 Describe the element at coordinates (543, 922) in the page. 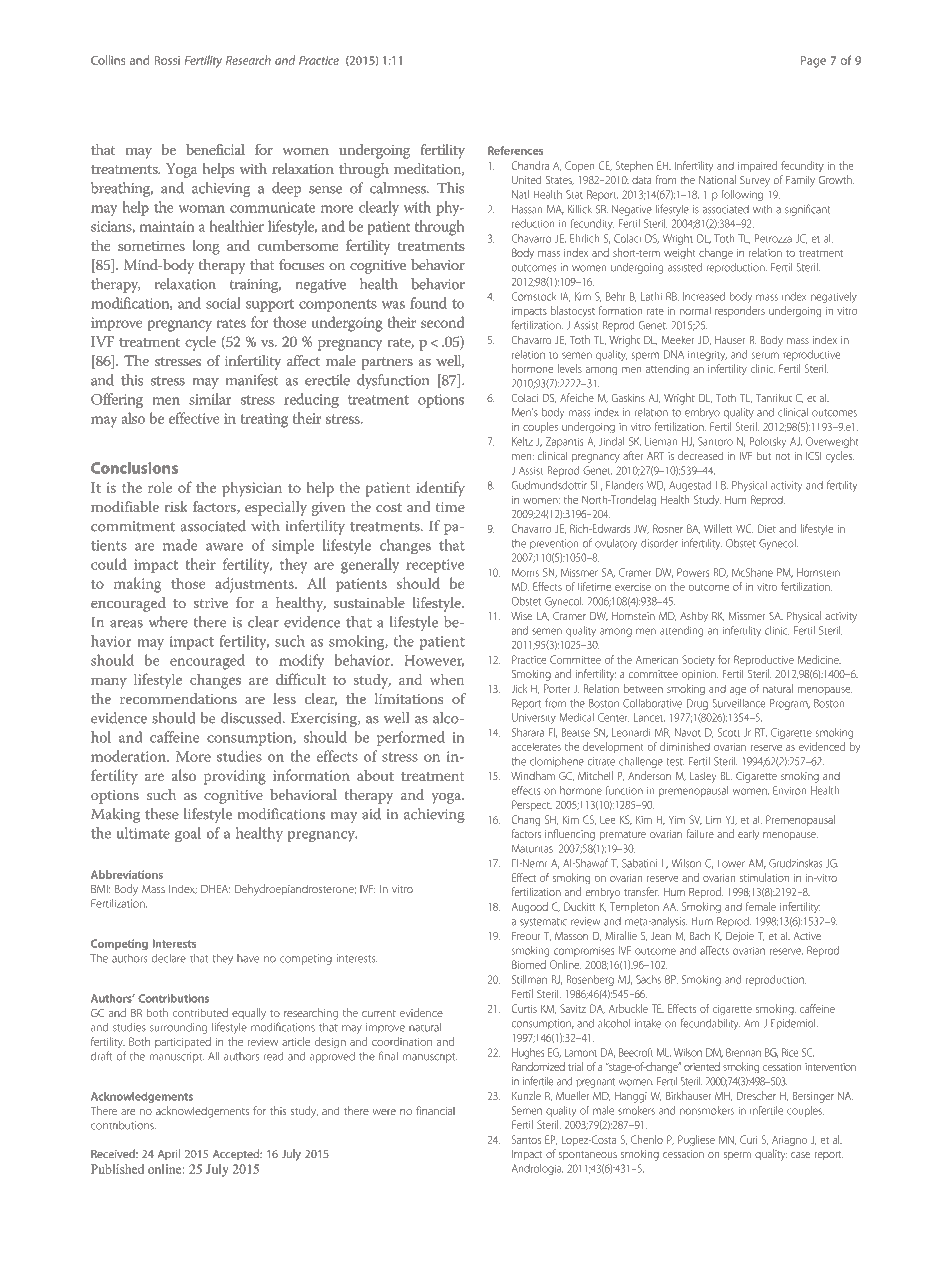

I see `systematic` at that location.
